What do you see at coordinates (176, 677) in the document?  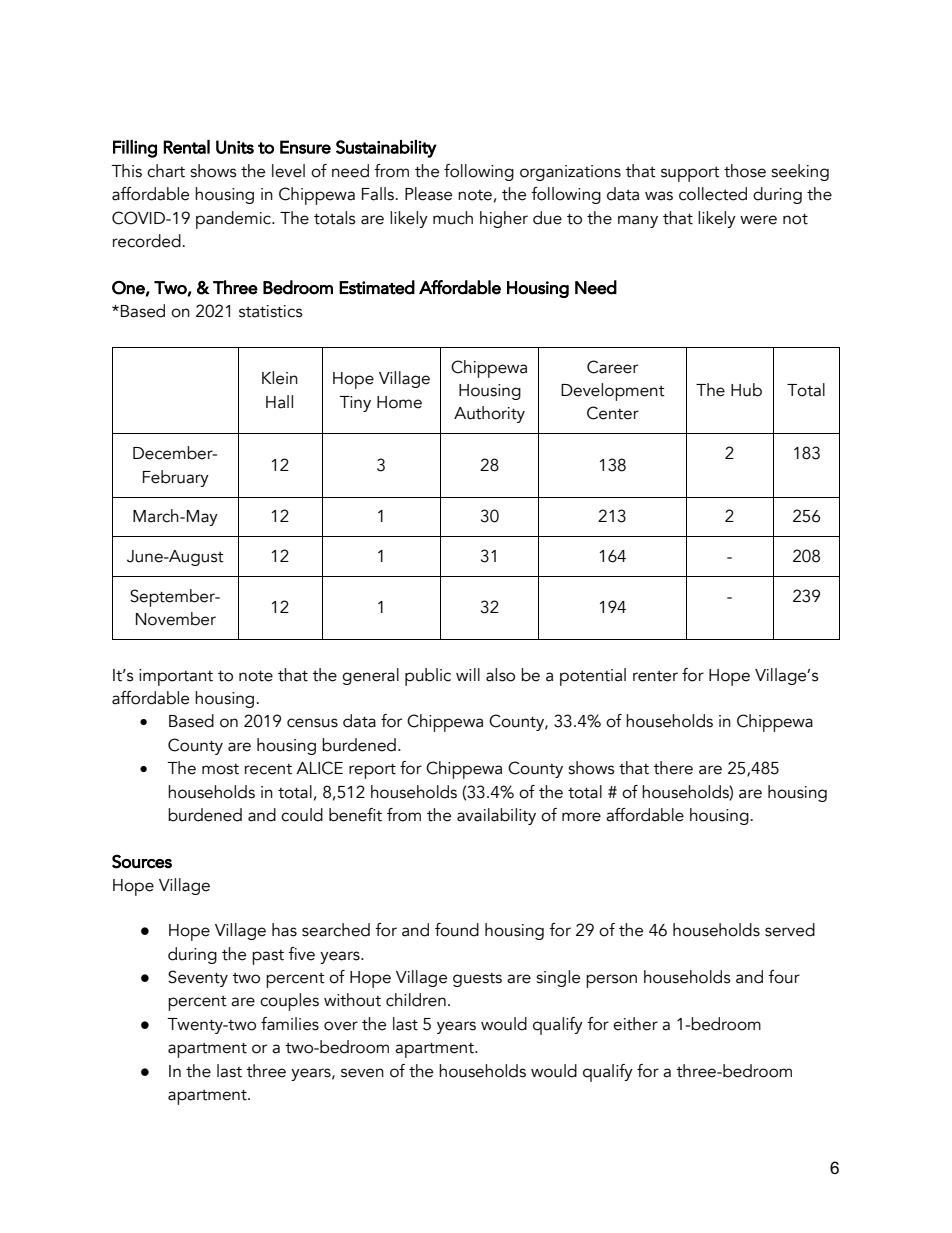 I see `important` at bounding box center [176, 677].
